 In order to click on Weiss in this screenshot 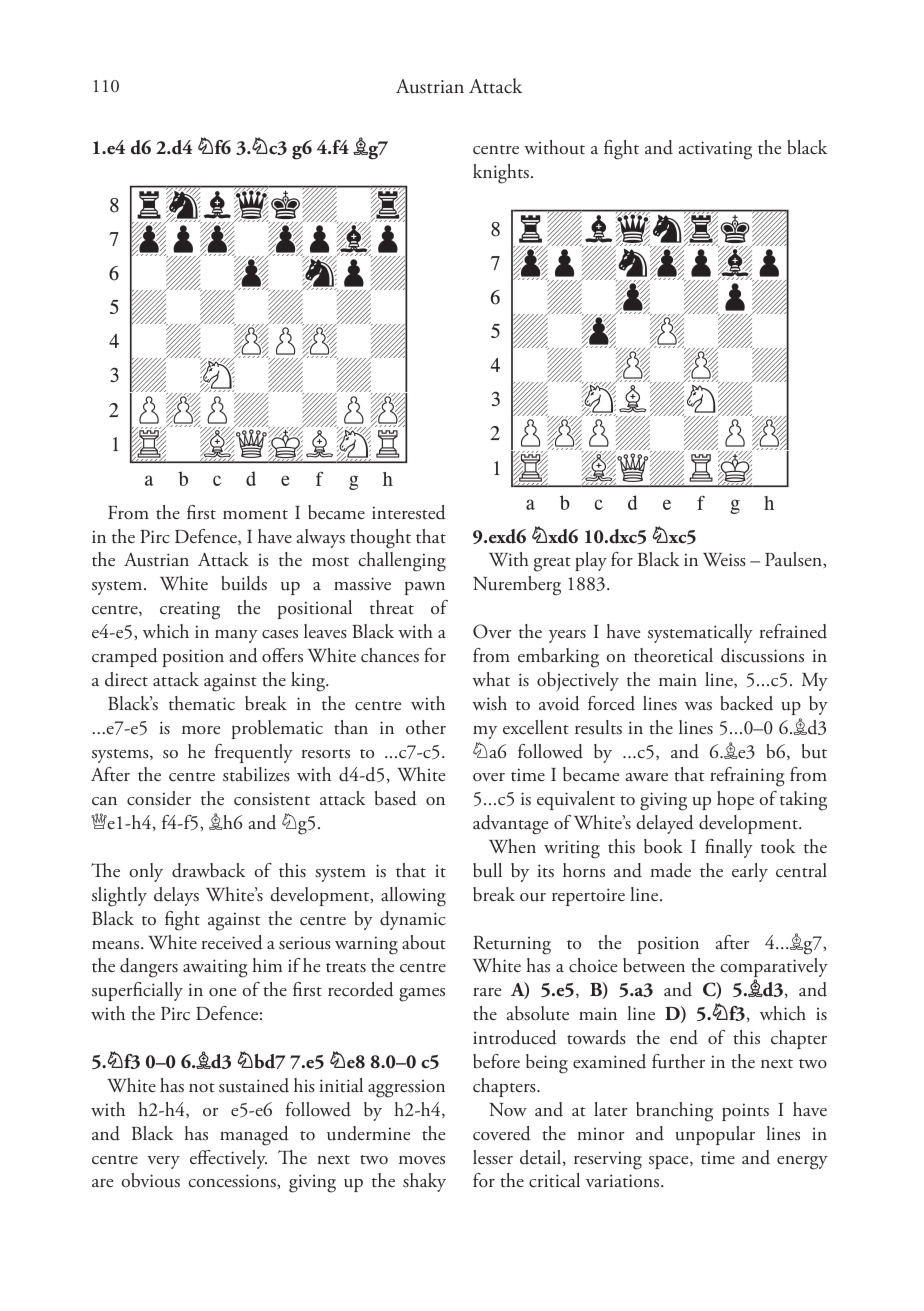, I will do `click(724, 560)`.
